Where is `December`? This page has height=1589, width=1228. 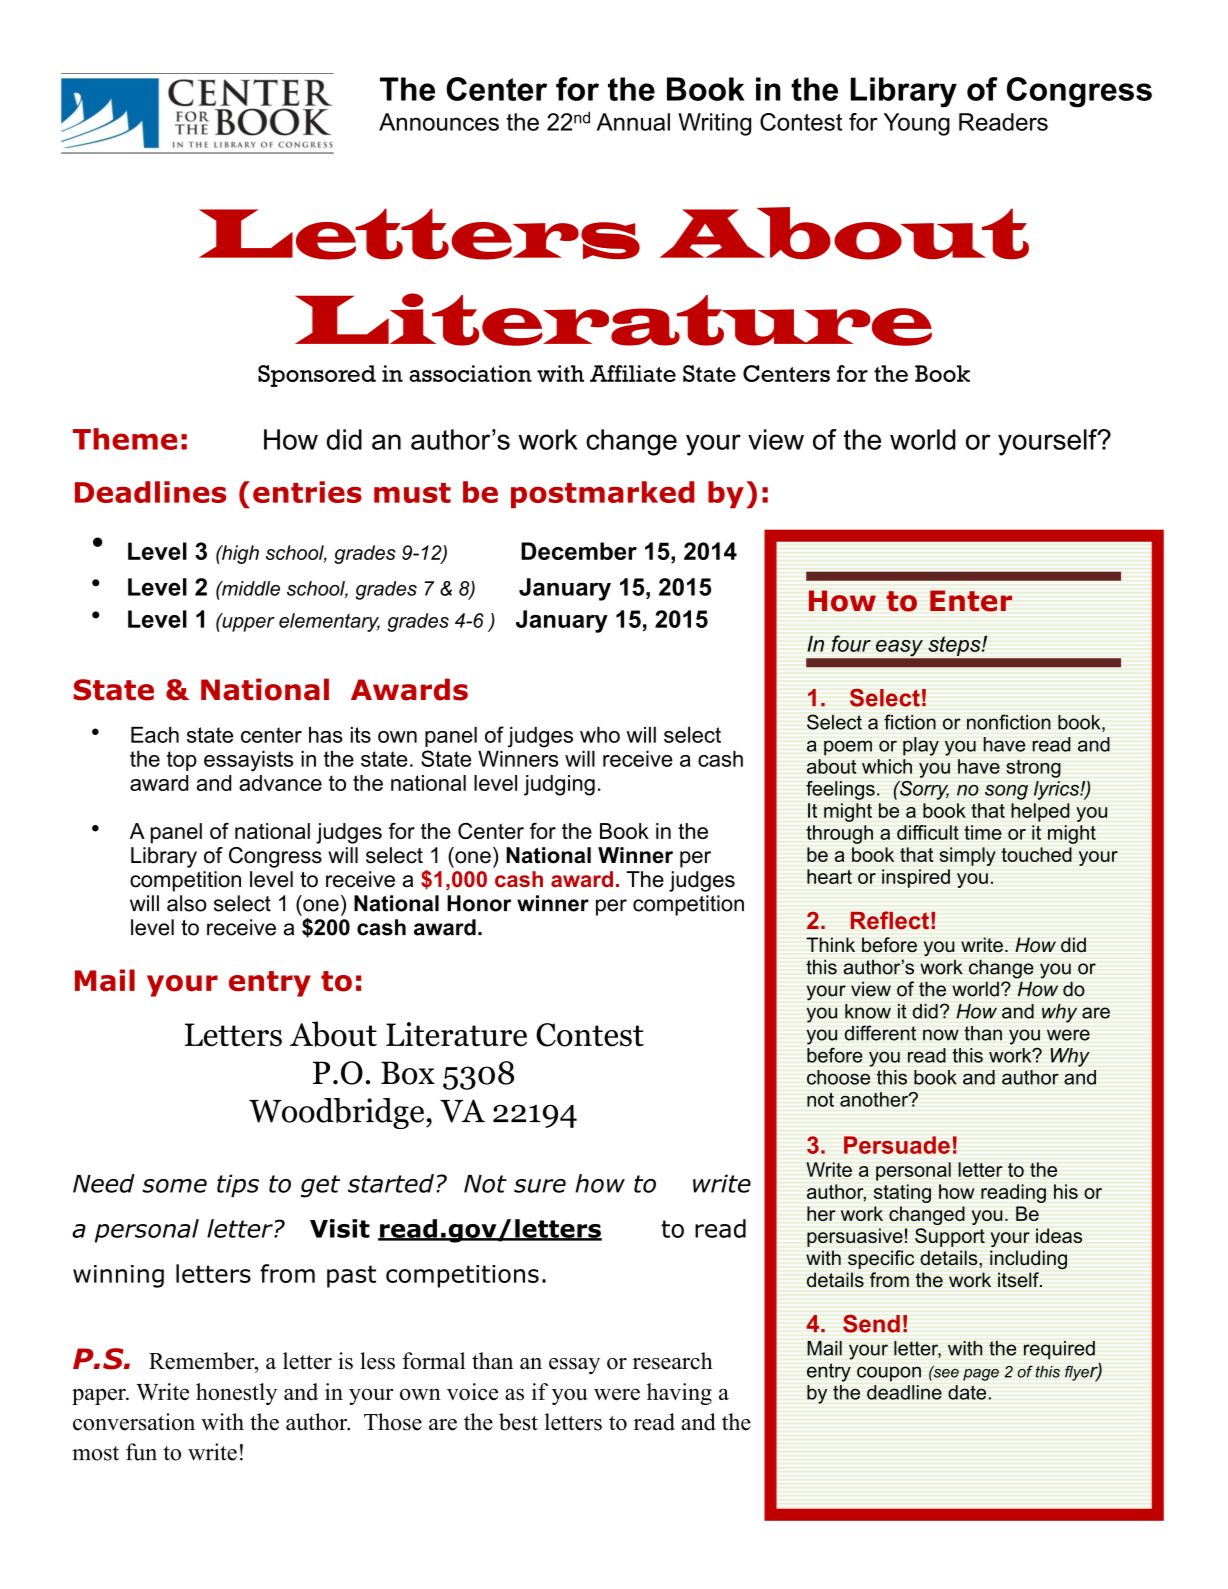 December is located at coordinates (579, 551).
